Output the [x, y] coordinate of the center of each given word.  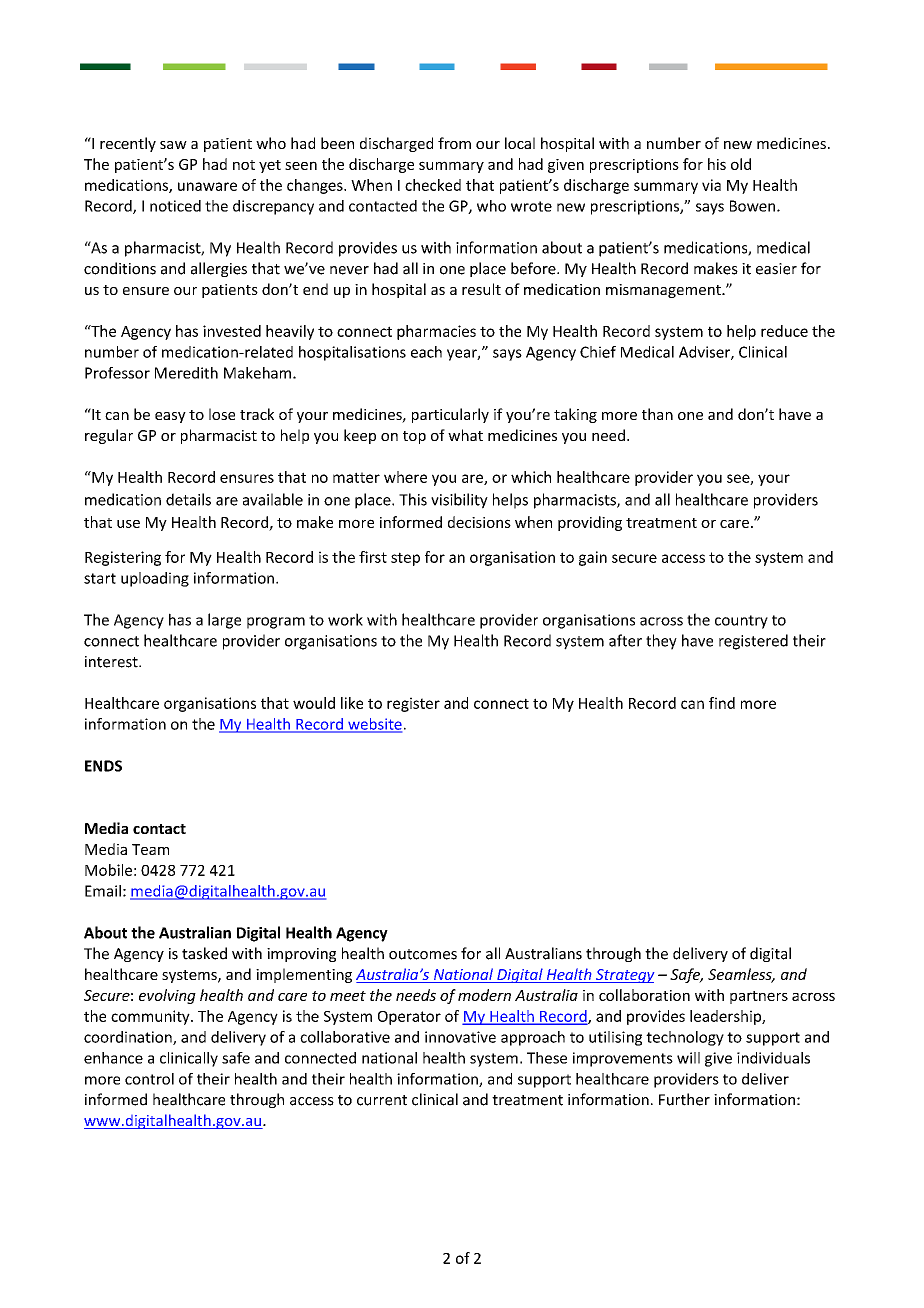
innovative [460, 1037]
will [688, 1058]
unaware [207, 186]
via [711, 185]
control [149, 1079]
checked [433, 185]
